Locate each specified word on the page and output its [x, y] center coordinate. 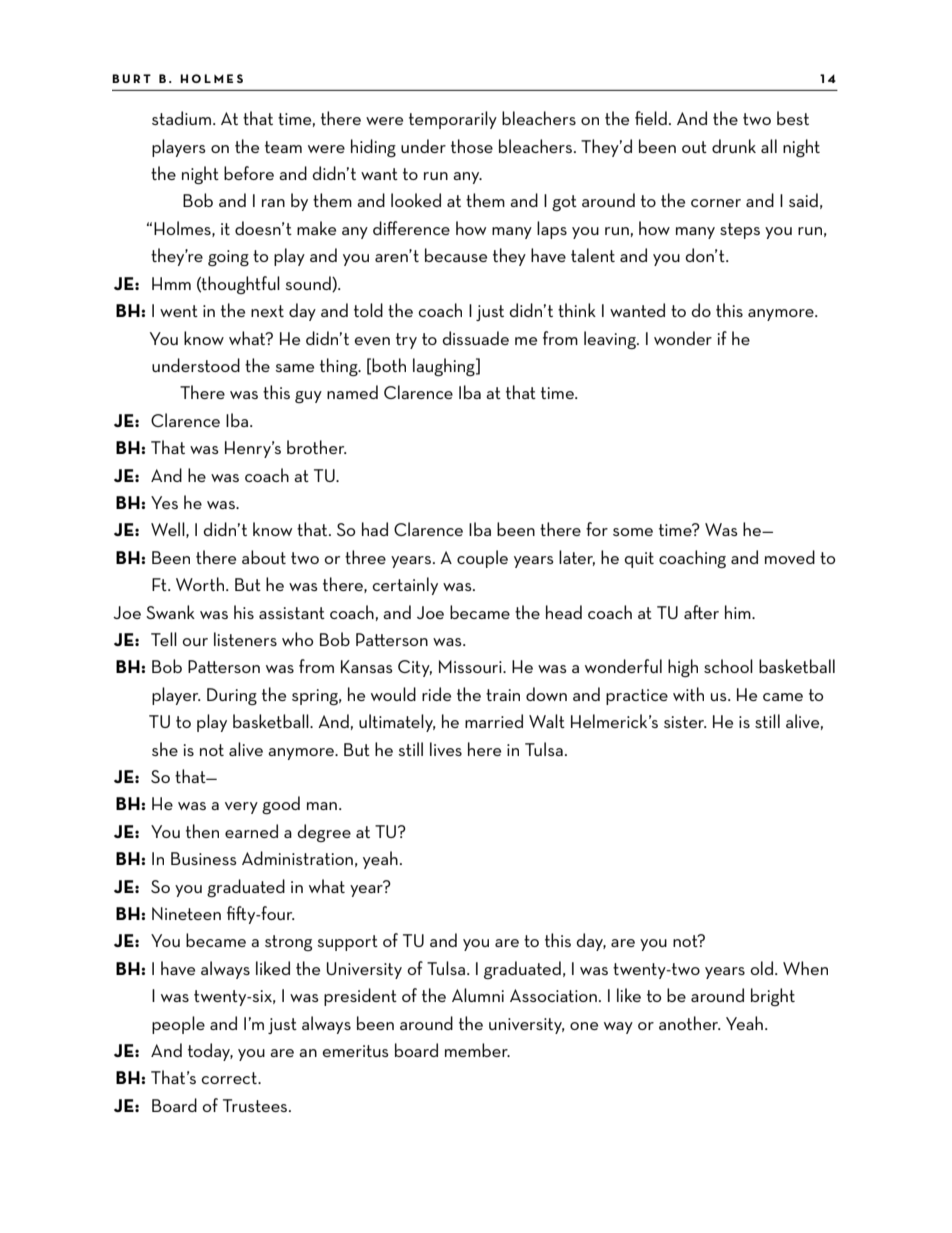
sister [685, 722]
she [165, 749]
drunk [734, 146]
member [477, 1050]
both [389, 365]
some [633, 532]
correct [230, 1078]
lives [446, 749]
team [283, 147]
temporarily [453, 120]
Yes [164, 502]
